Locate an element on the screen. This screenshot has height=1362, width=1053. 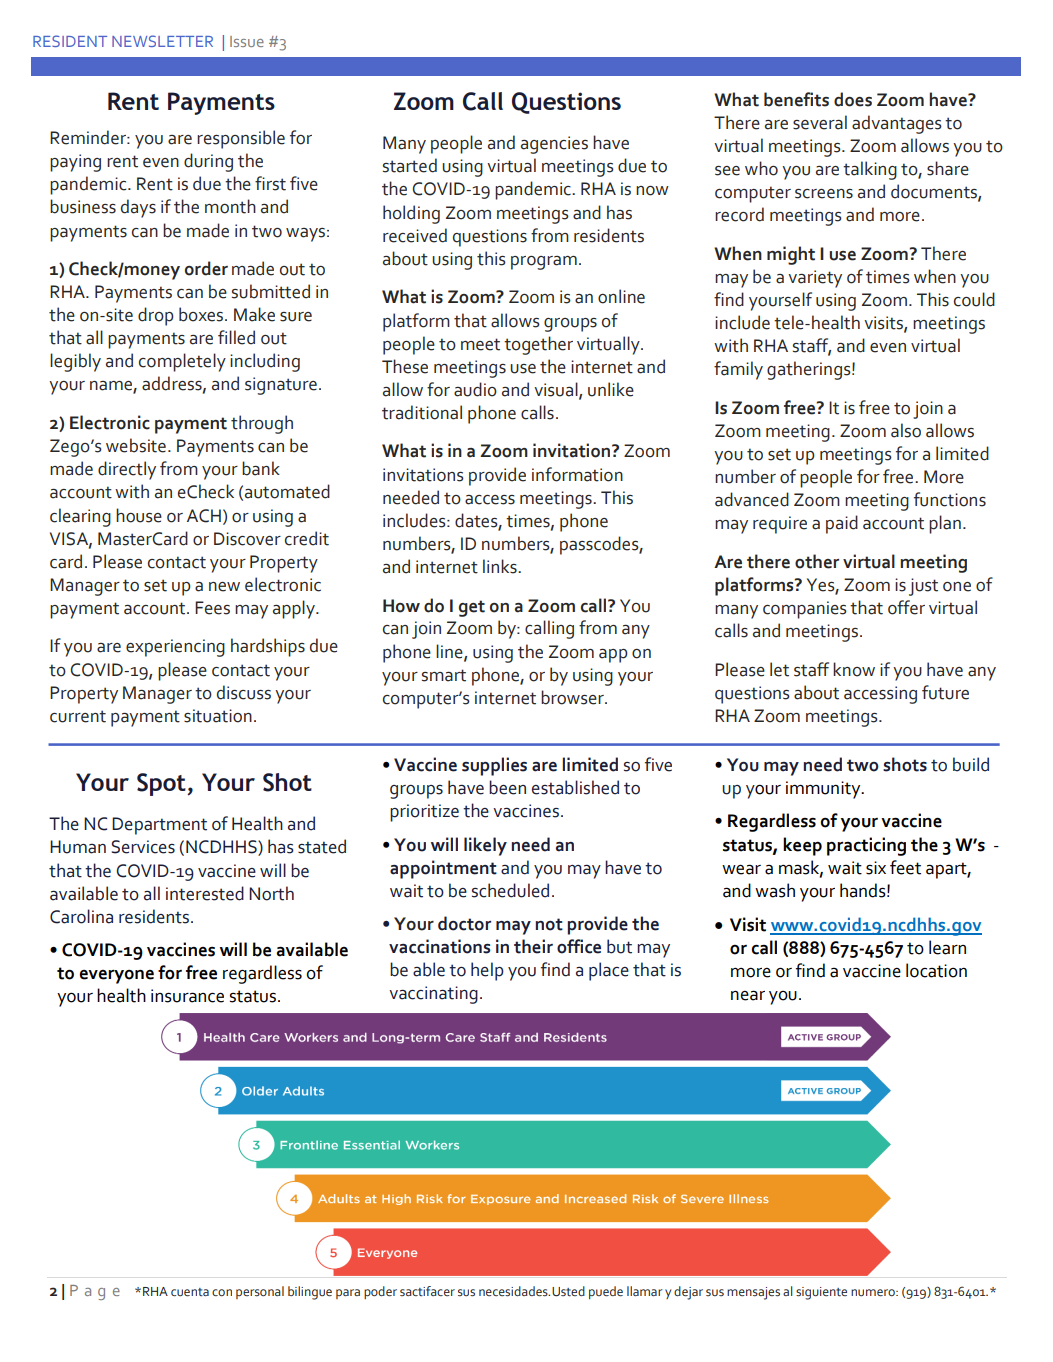
NEWSLETTER is located at coordinates (162, 41).
